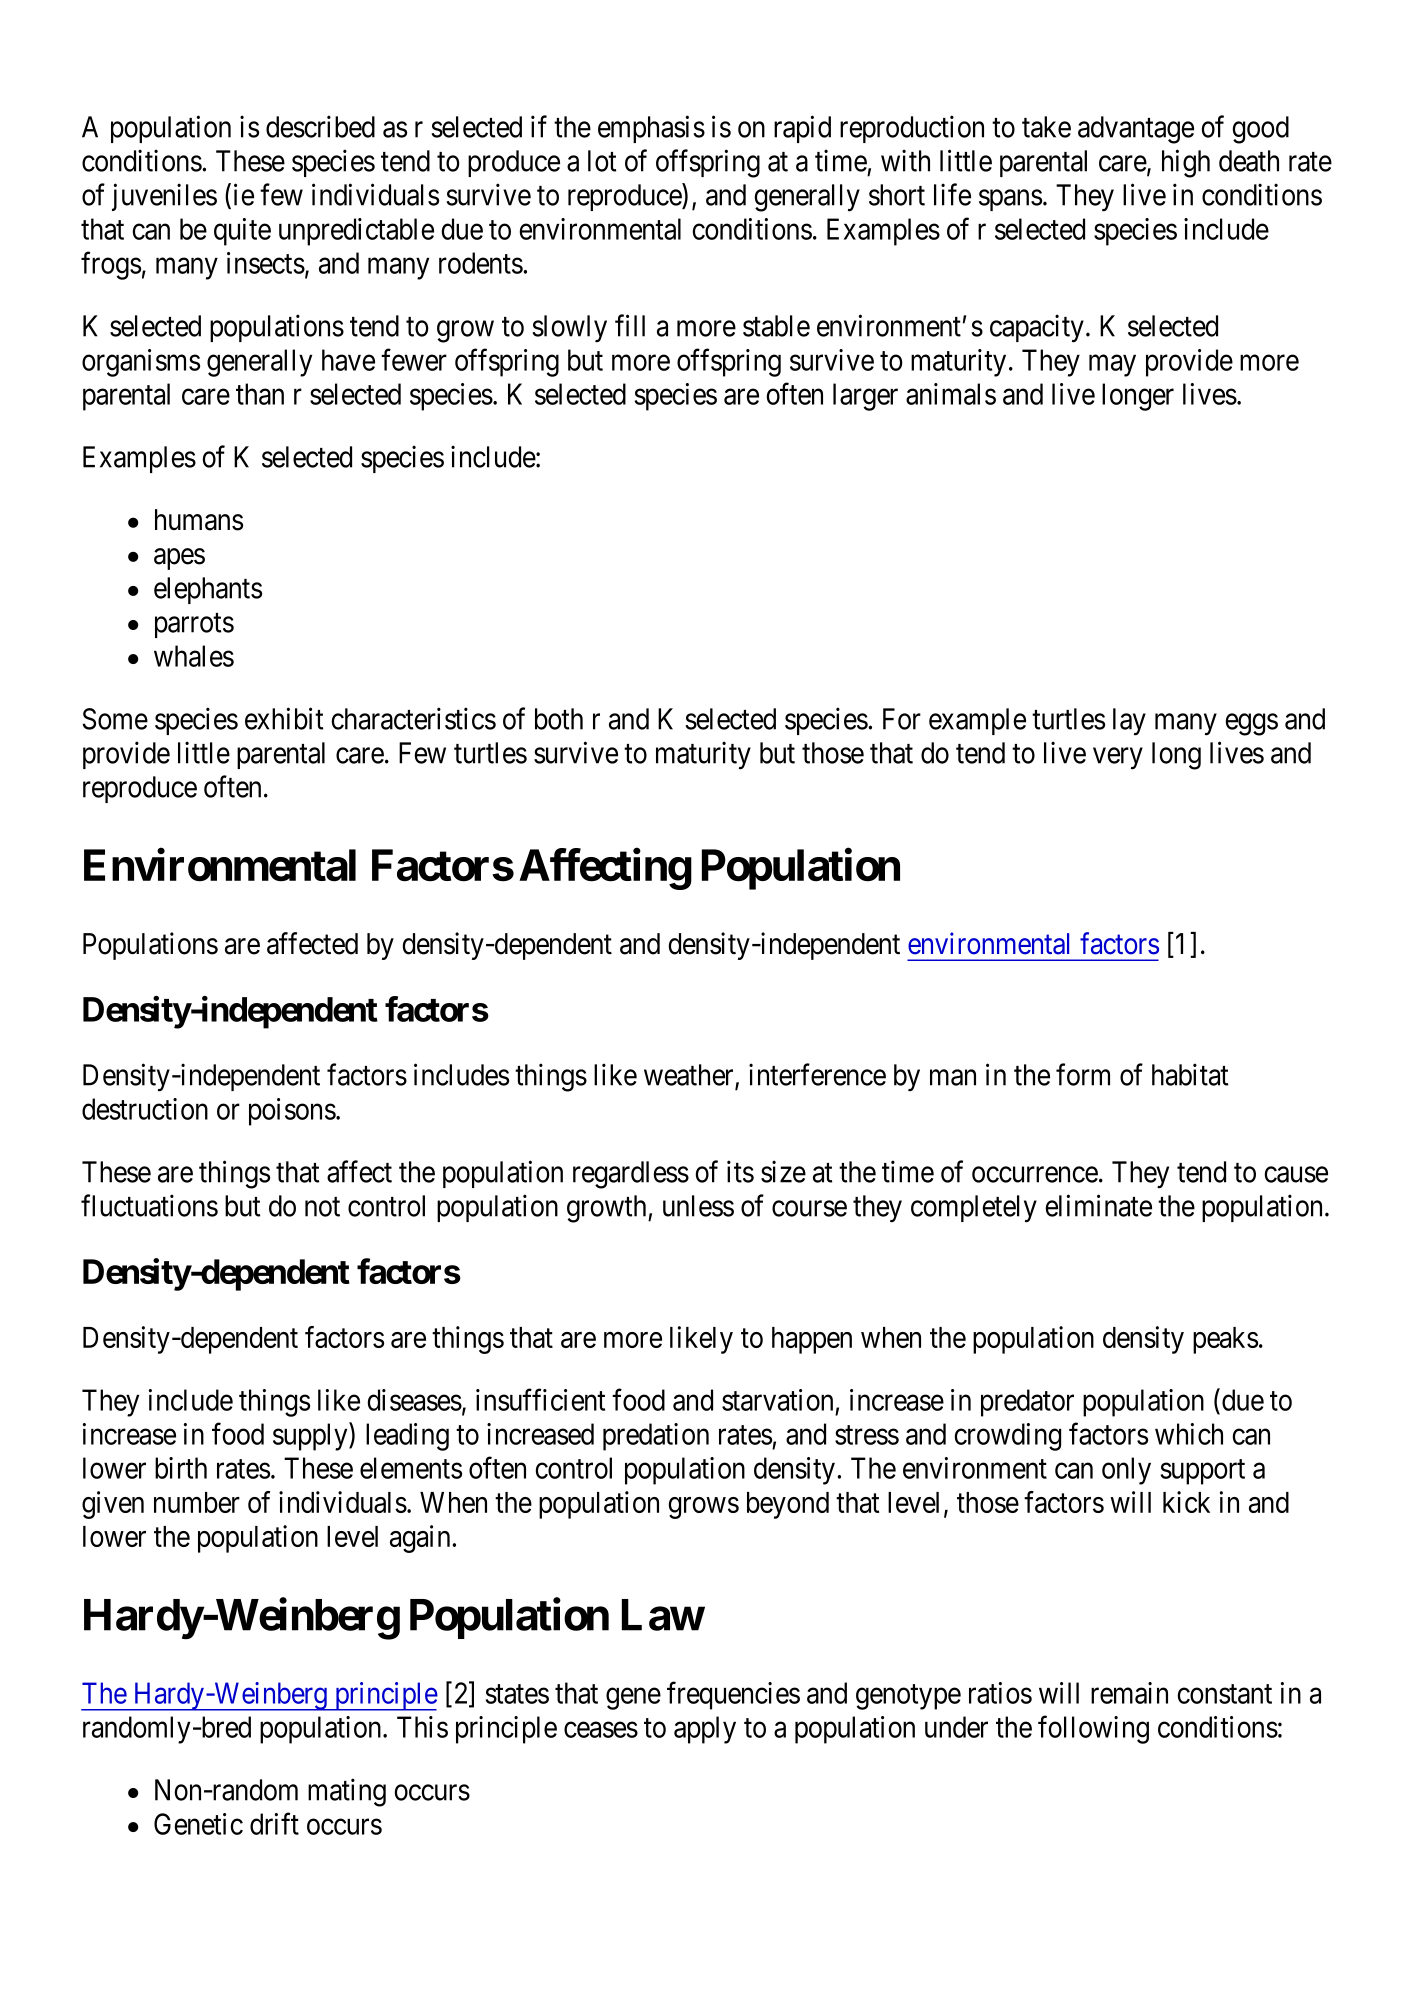  Describe the element at coordinates (311, 1437) in the document. I see `supply` at that location.
